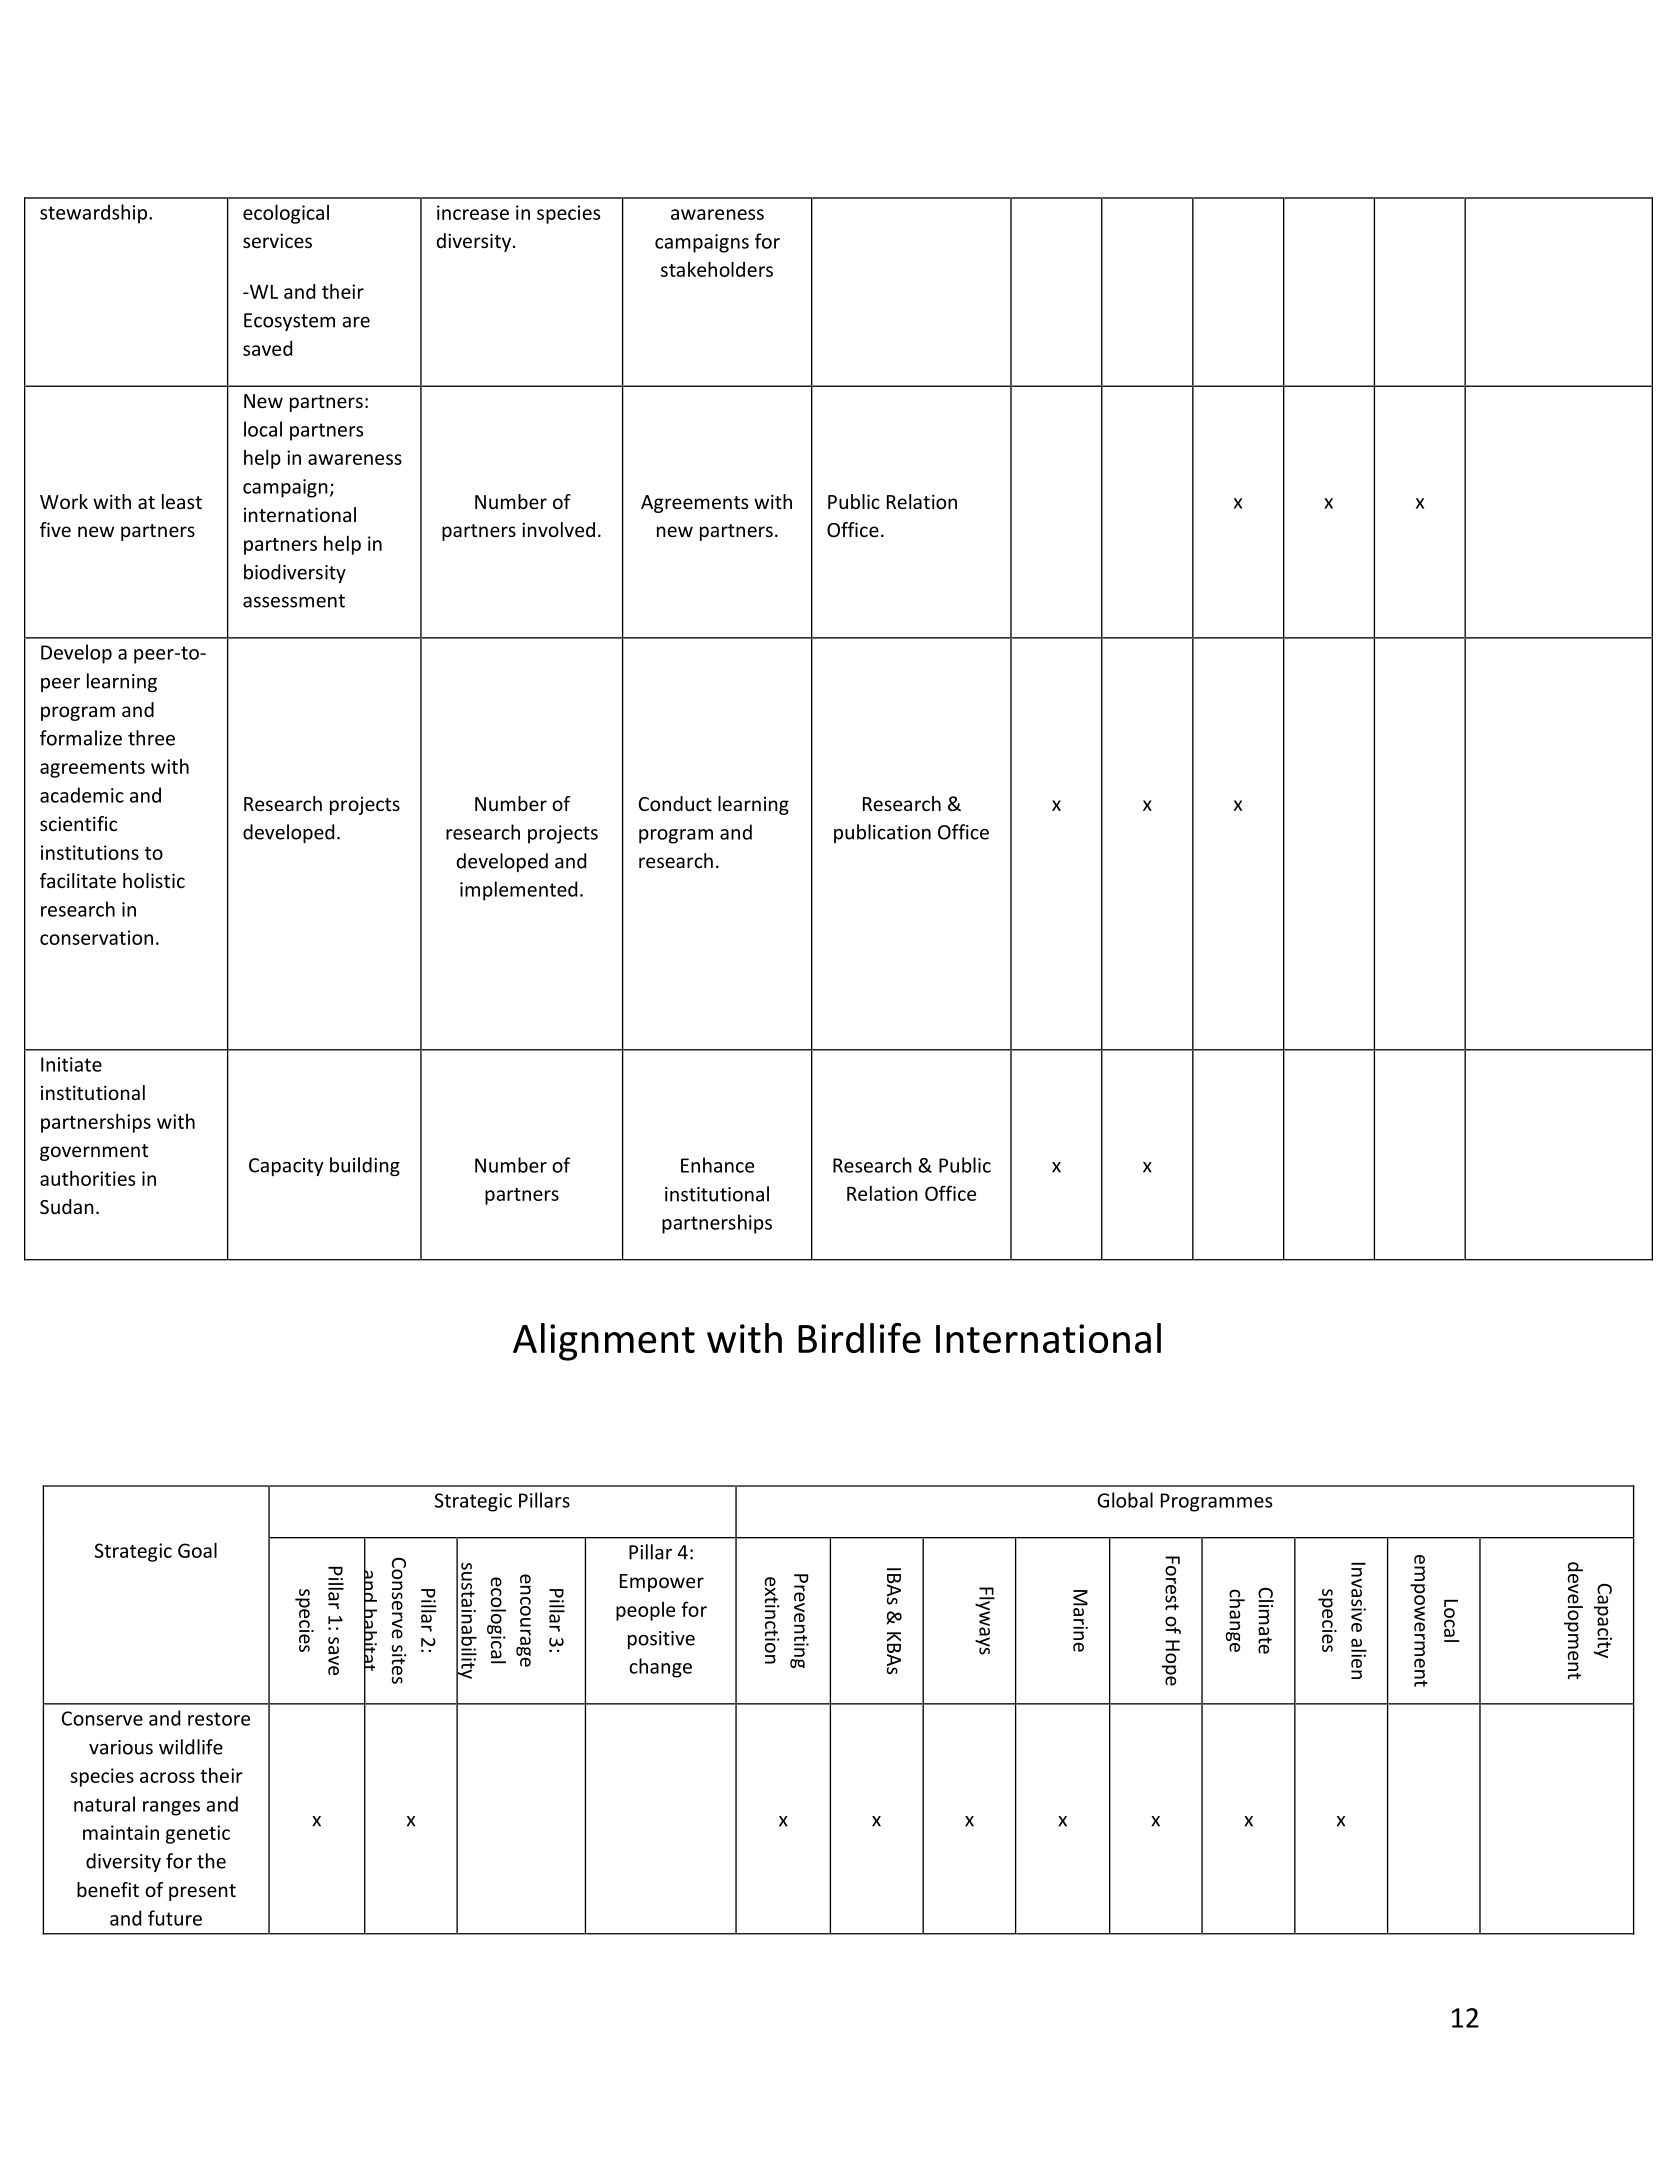  Describe the element at coordinates (151, 738) in the image. I see `three` at that location.
